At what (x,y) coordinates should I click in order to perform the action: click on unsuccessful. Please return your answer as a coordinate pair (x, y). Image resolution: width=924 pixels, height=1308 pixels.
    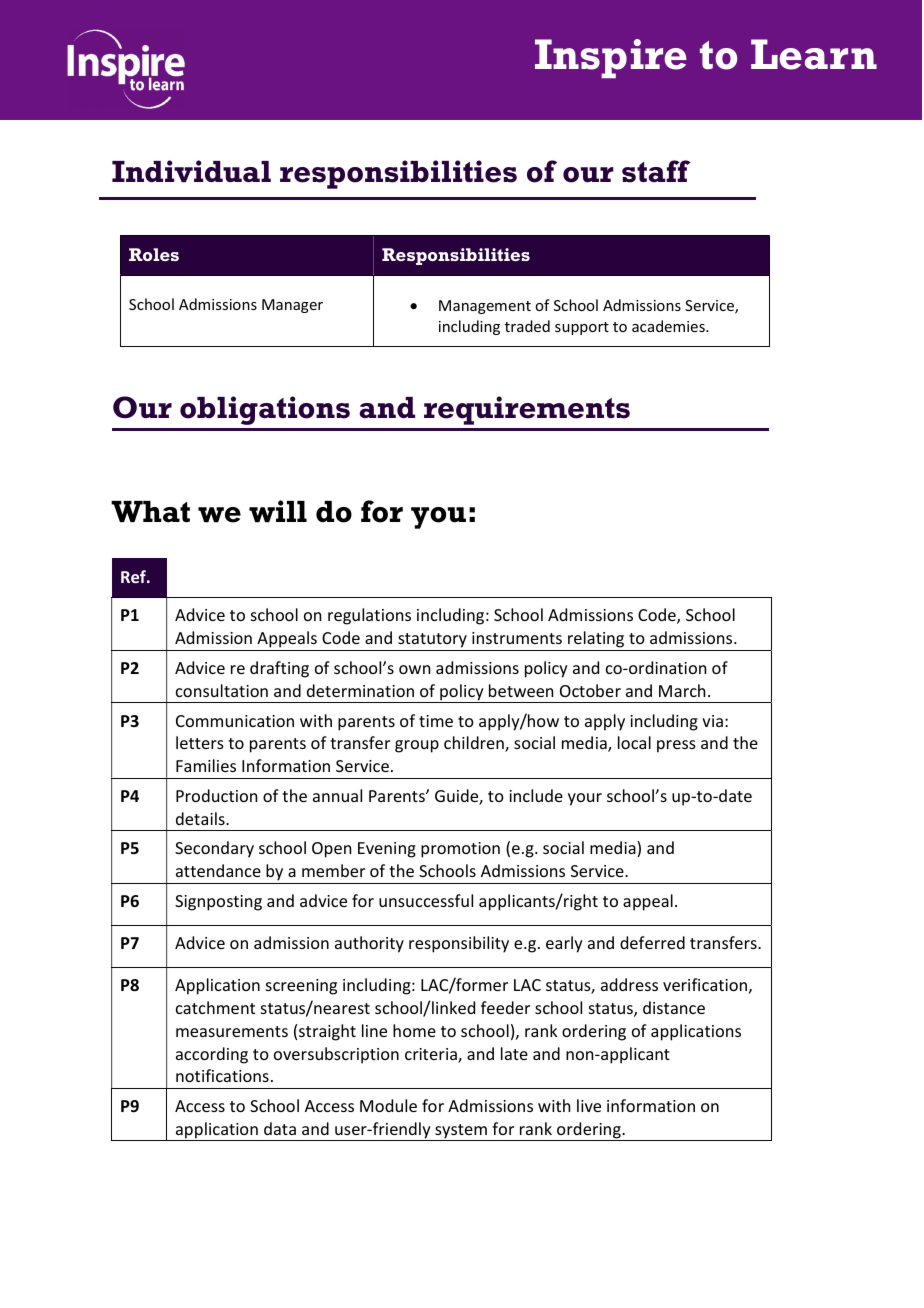
    Looking at the image, I should click on (426, 900).
